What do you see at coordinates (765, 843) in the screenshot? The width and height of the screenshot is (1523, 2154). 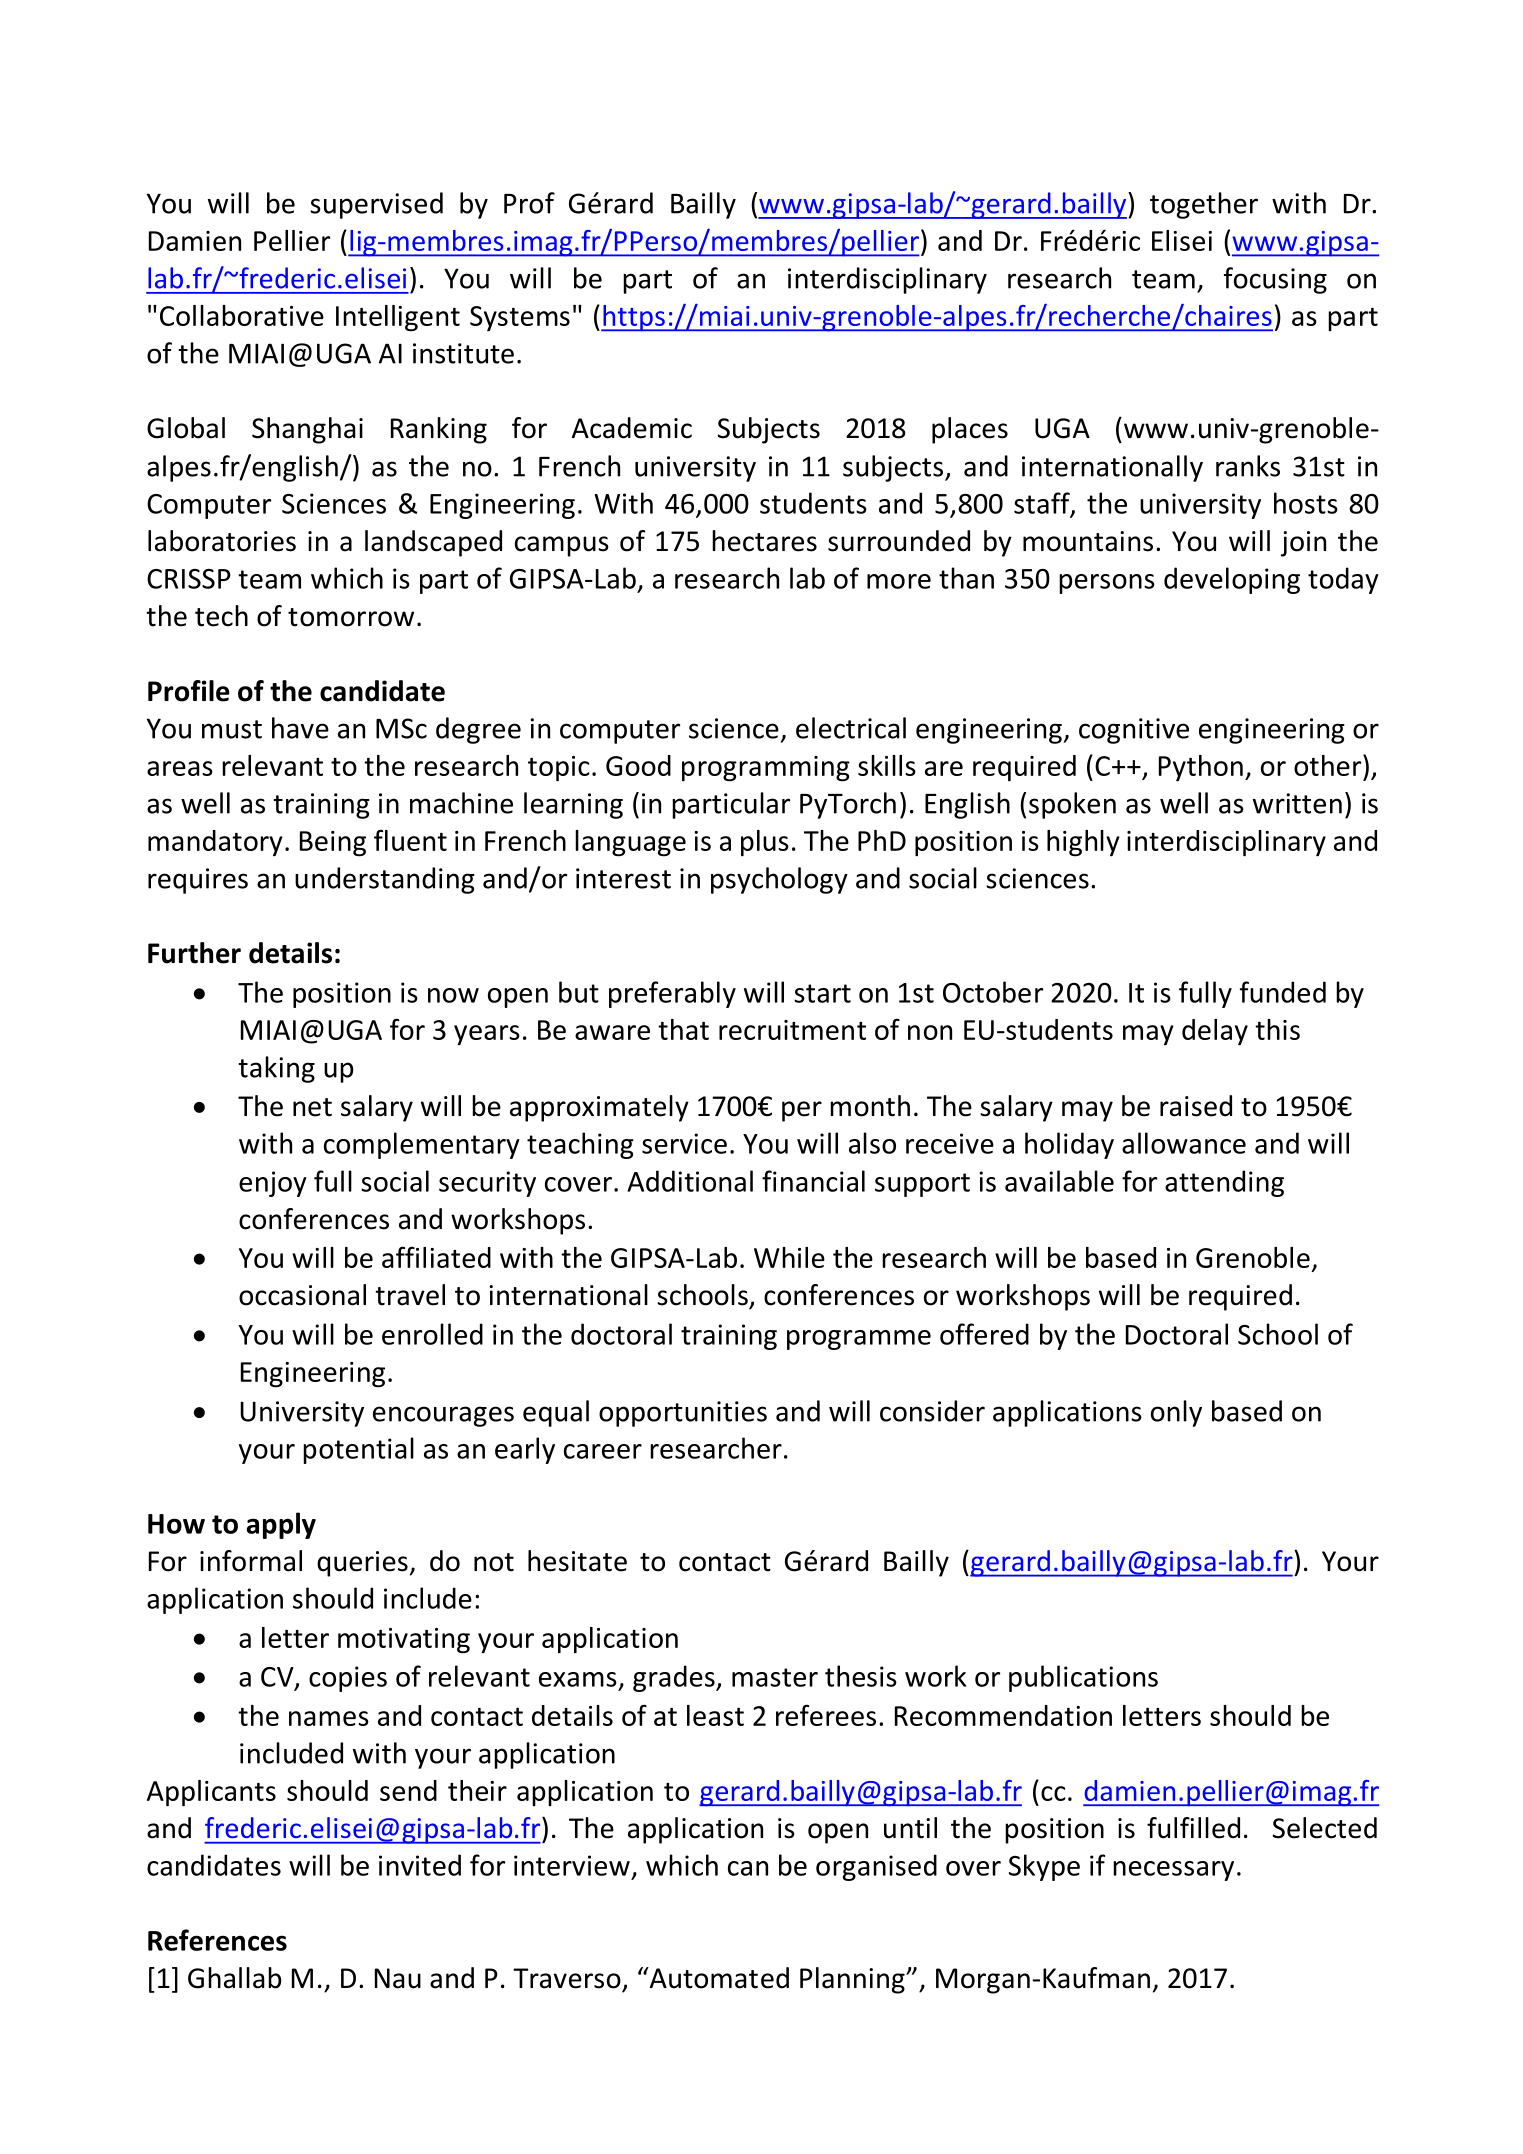 I see `plus` at bounding box center [765, 843].
